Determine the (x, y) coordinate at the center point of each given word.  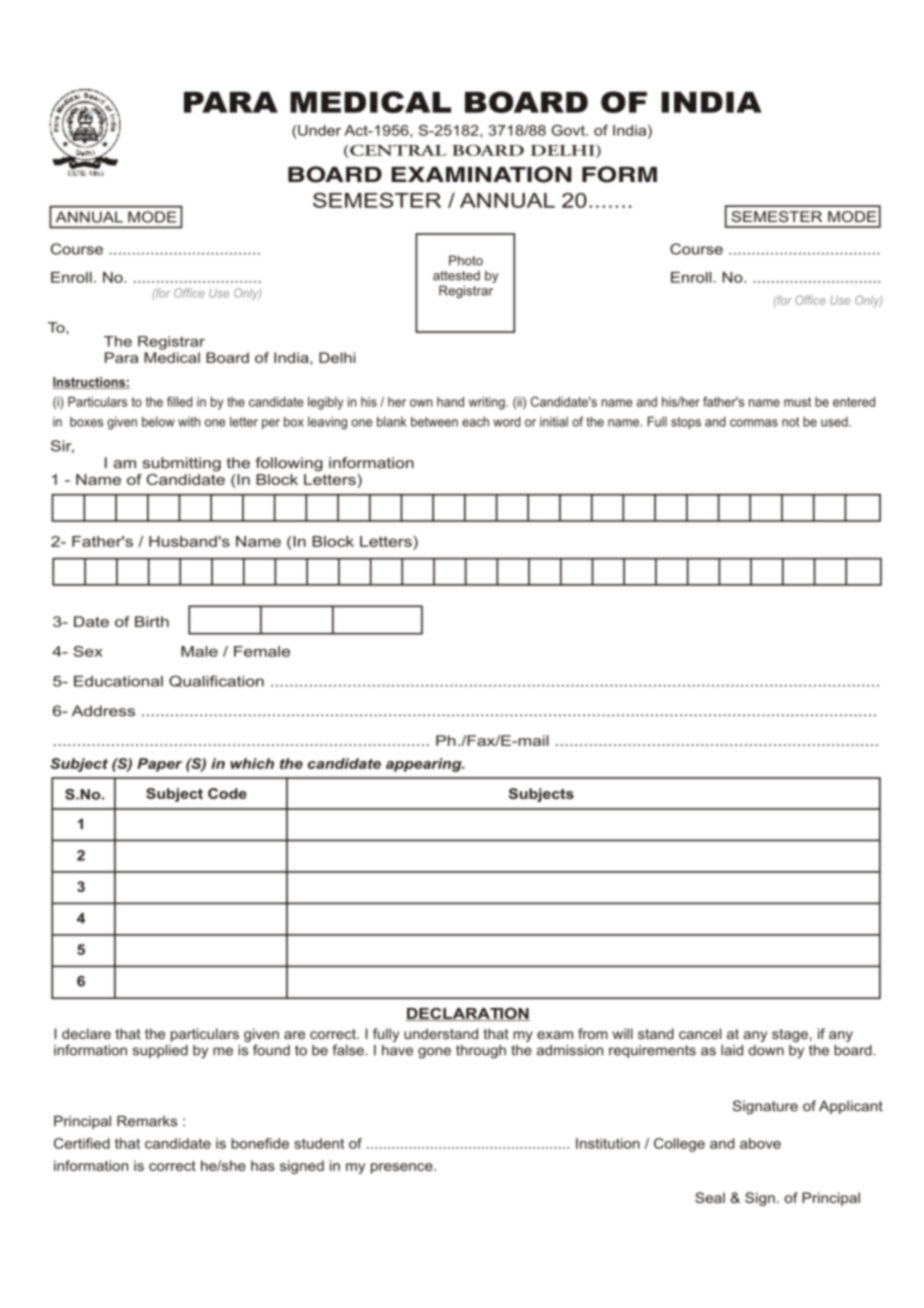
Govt (569, 130)
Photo (466, 260)
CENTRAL (397, 151)
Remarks (147, 1121)
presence (403, 1168)
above (760, 1143)
